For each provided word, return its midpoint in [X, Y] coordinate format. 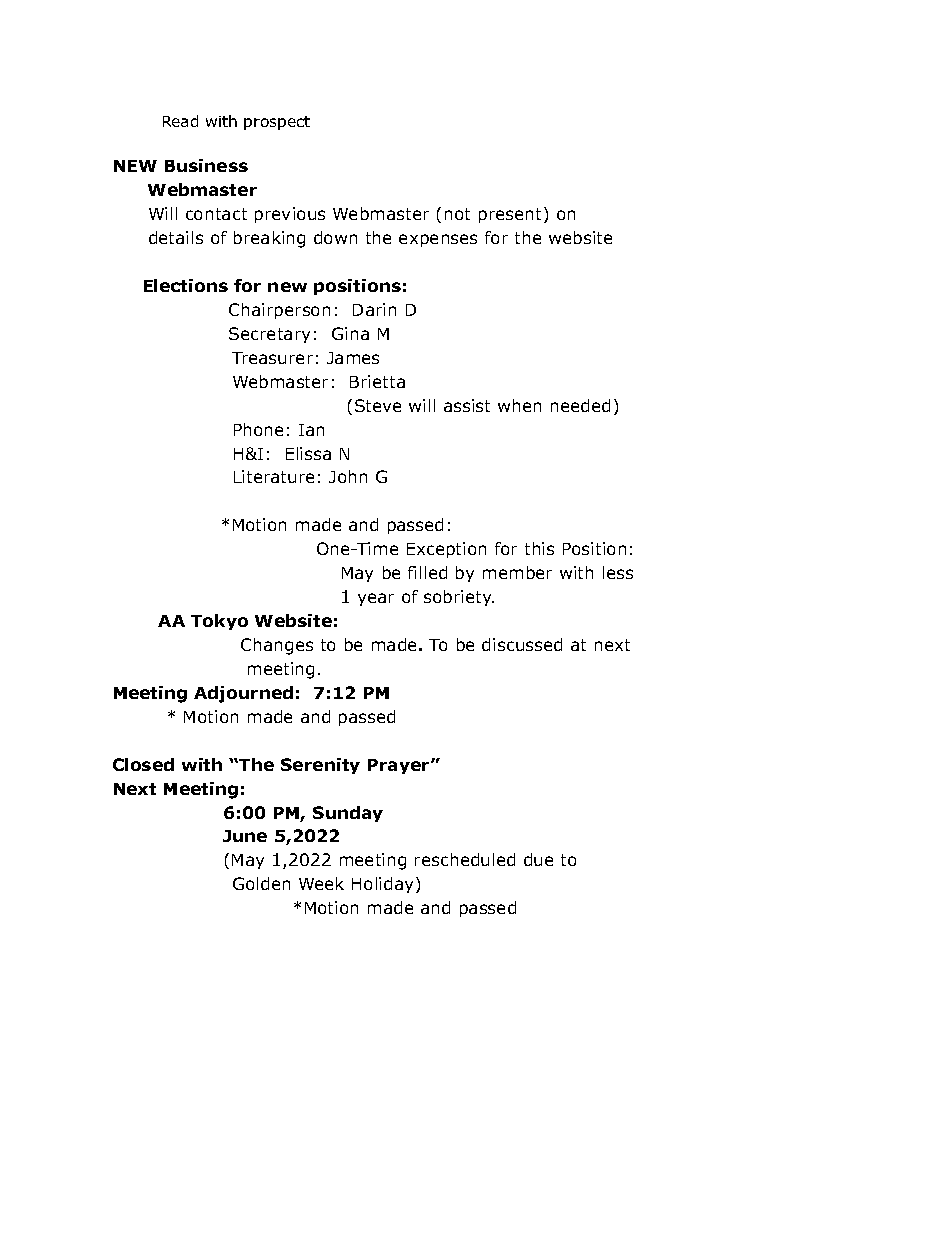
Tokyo [219, 622]
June [245, 836]
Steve [378, 405]
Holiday [382, 885]
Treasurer [272, 358]
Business [206, 165]
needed [580, 405]
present [510, 215]
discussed [522, 644]
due [538, 859]
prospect [277, 123]
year [376, 599]
